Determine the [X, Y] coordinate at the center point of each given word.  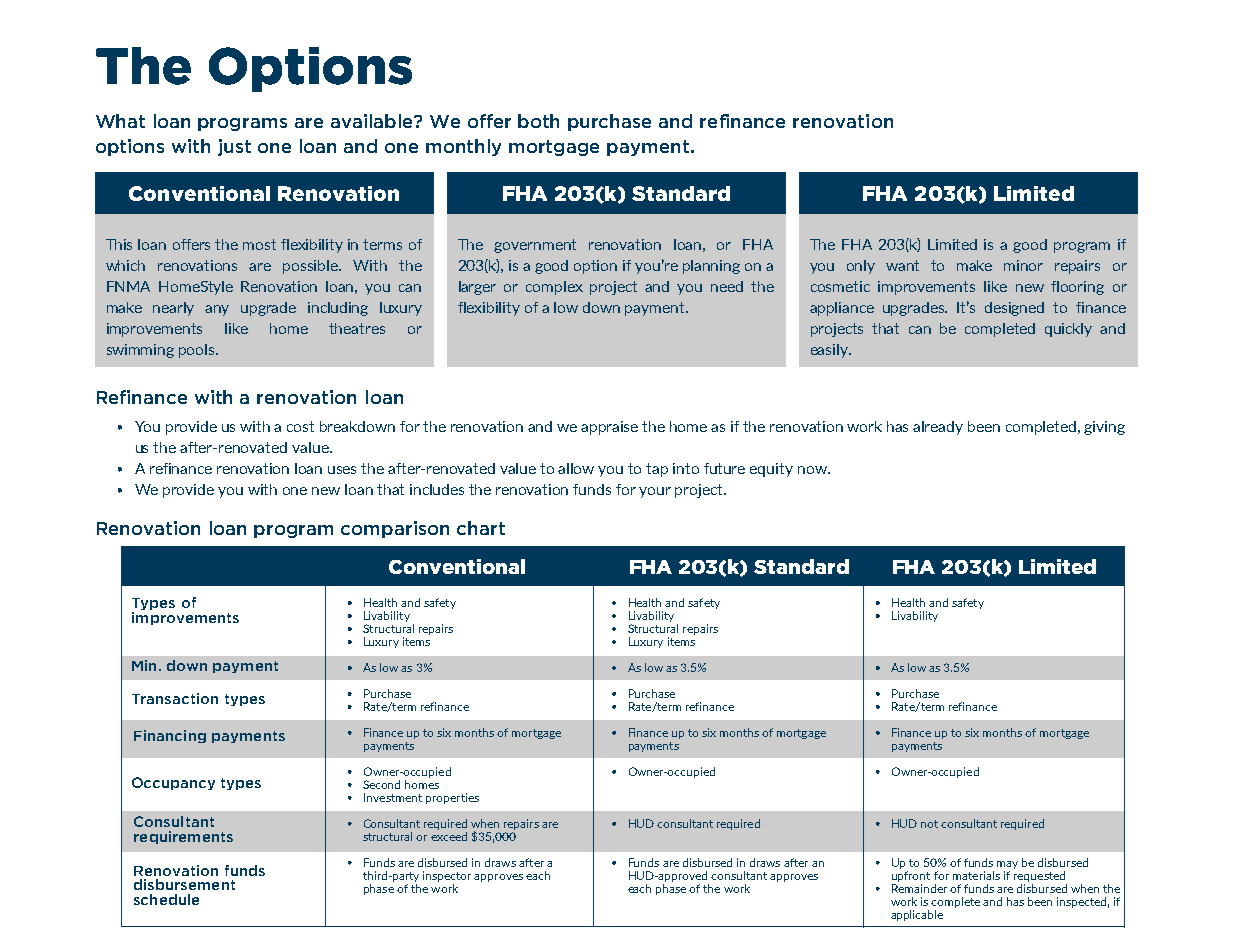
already [938, 428]
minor [1023, 265]
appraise [609, 428]
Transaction [175, 698]
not [929, 824]
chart [481, 528]
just [234, 147]
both [538, 121]
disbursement [184, 884]
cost [300, 426]
